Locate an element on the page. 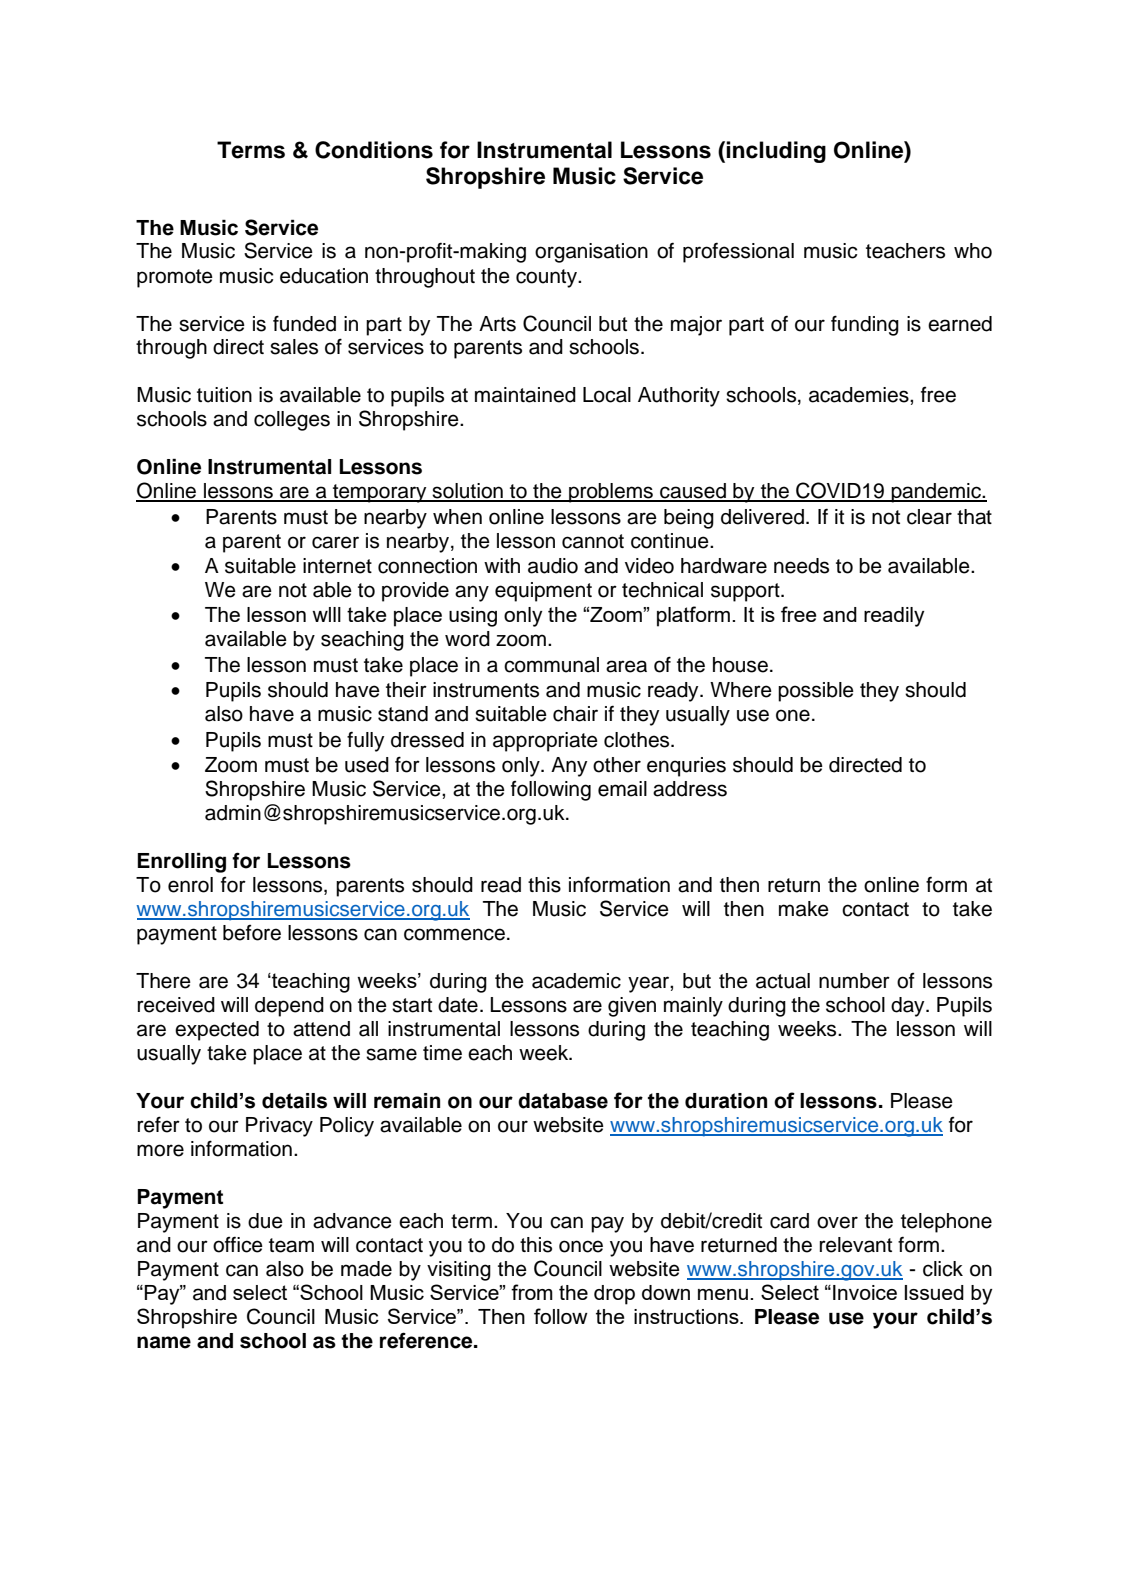 This page has width=1129, height=1596. including is located at coordinates (776, 152).
